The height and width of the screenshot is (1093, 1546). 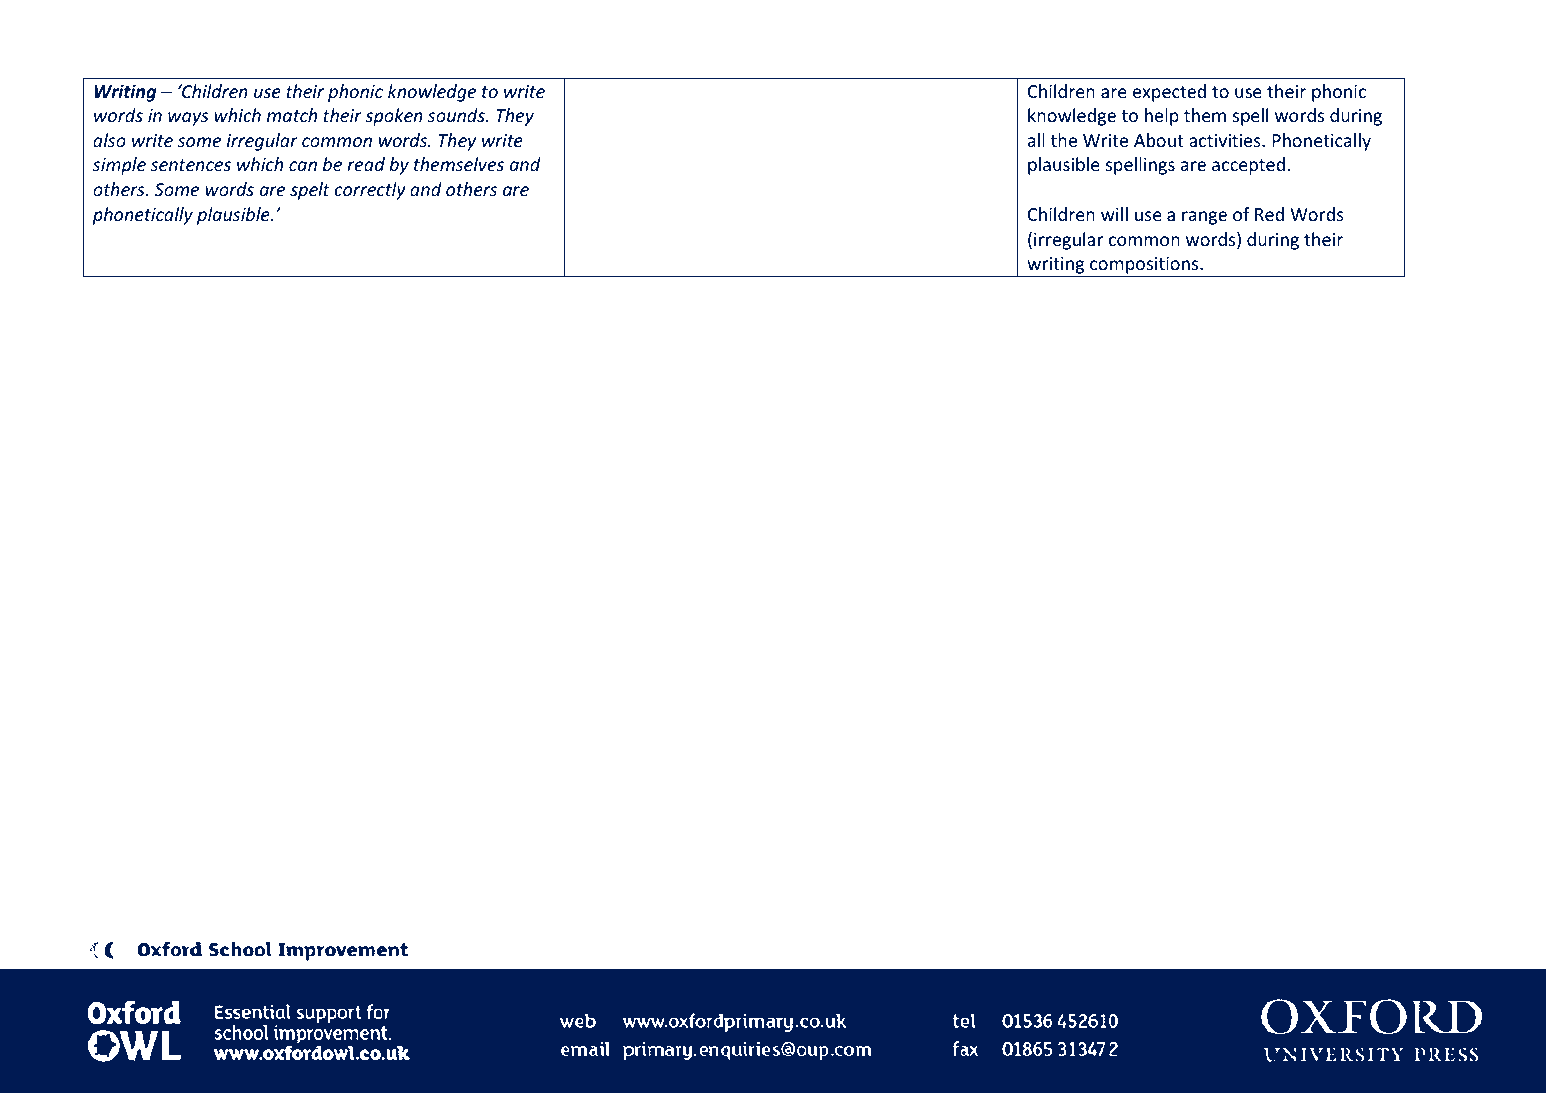 What do you see at coordinates (191, 165) in the screenshot?
I see `sentences` at bounding box center [191, 165].
